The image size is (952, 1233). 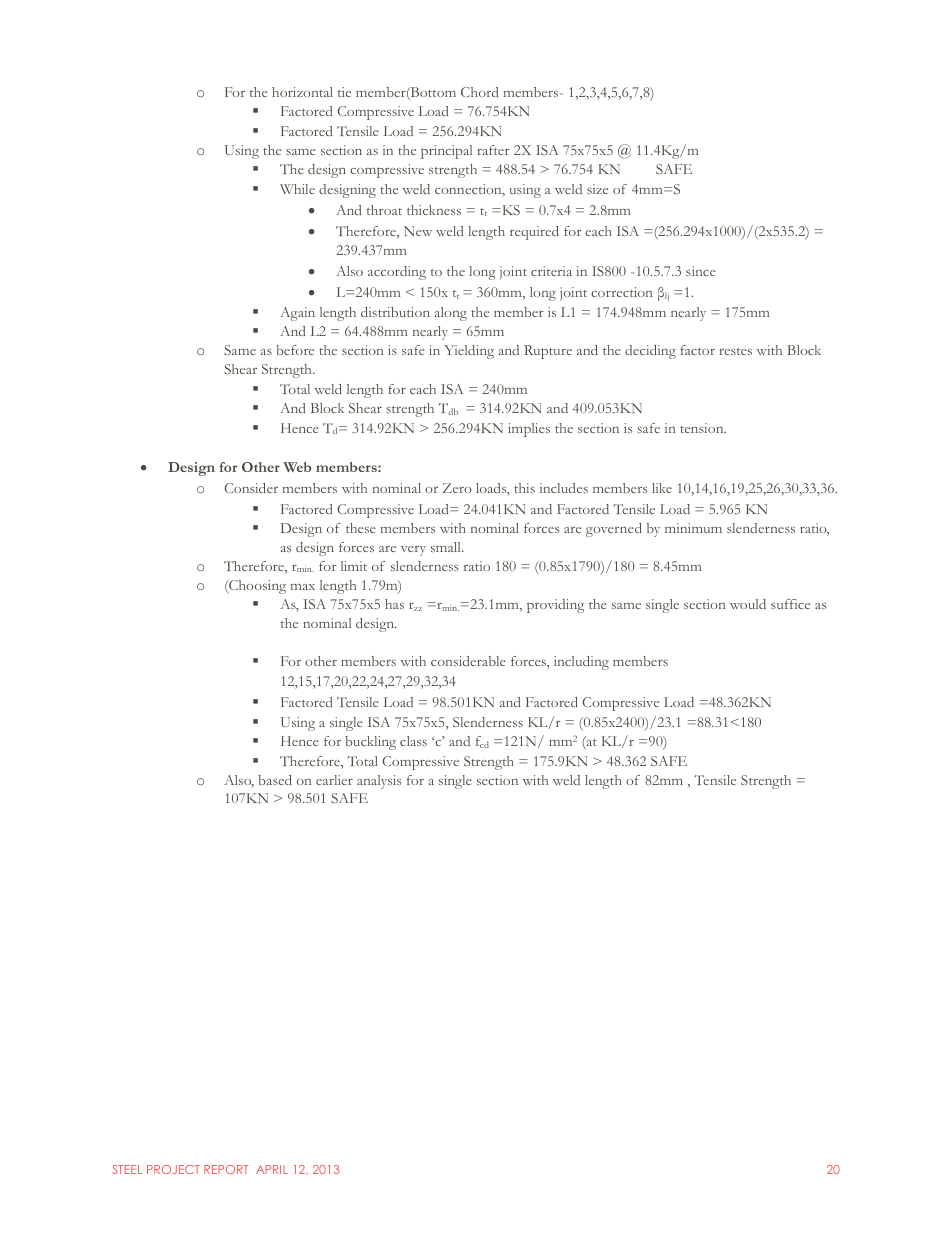 I want to click on size, so click(x=597, y=189).
